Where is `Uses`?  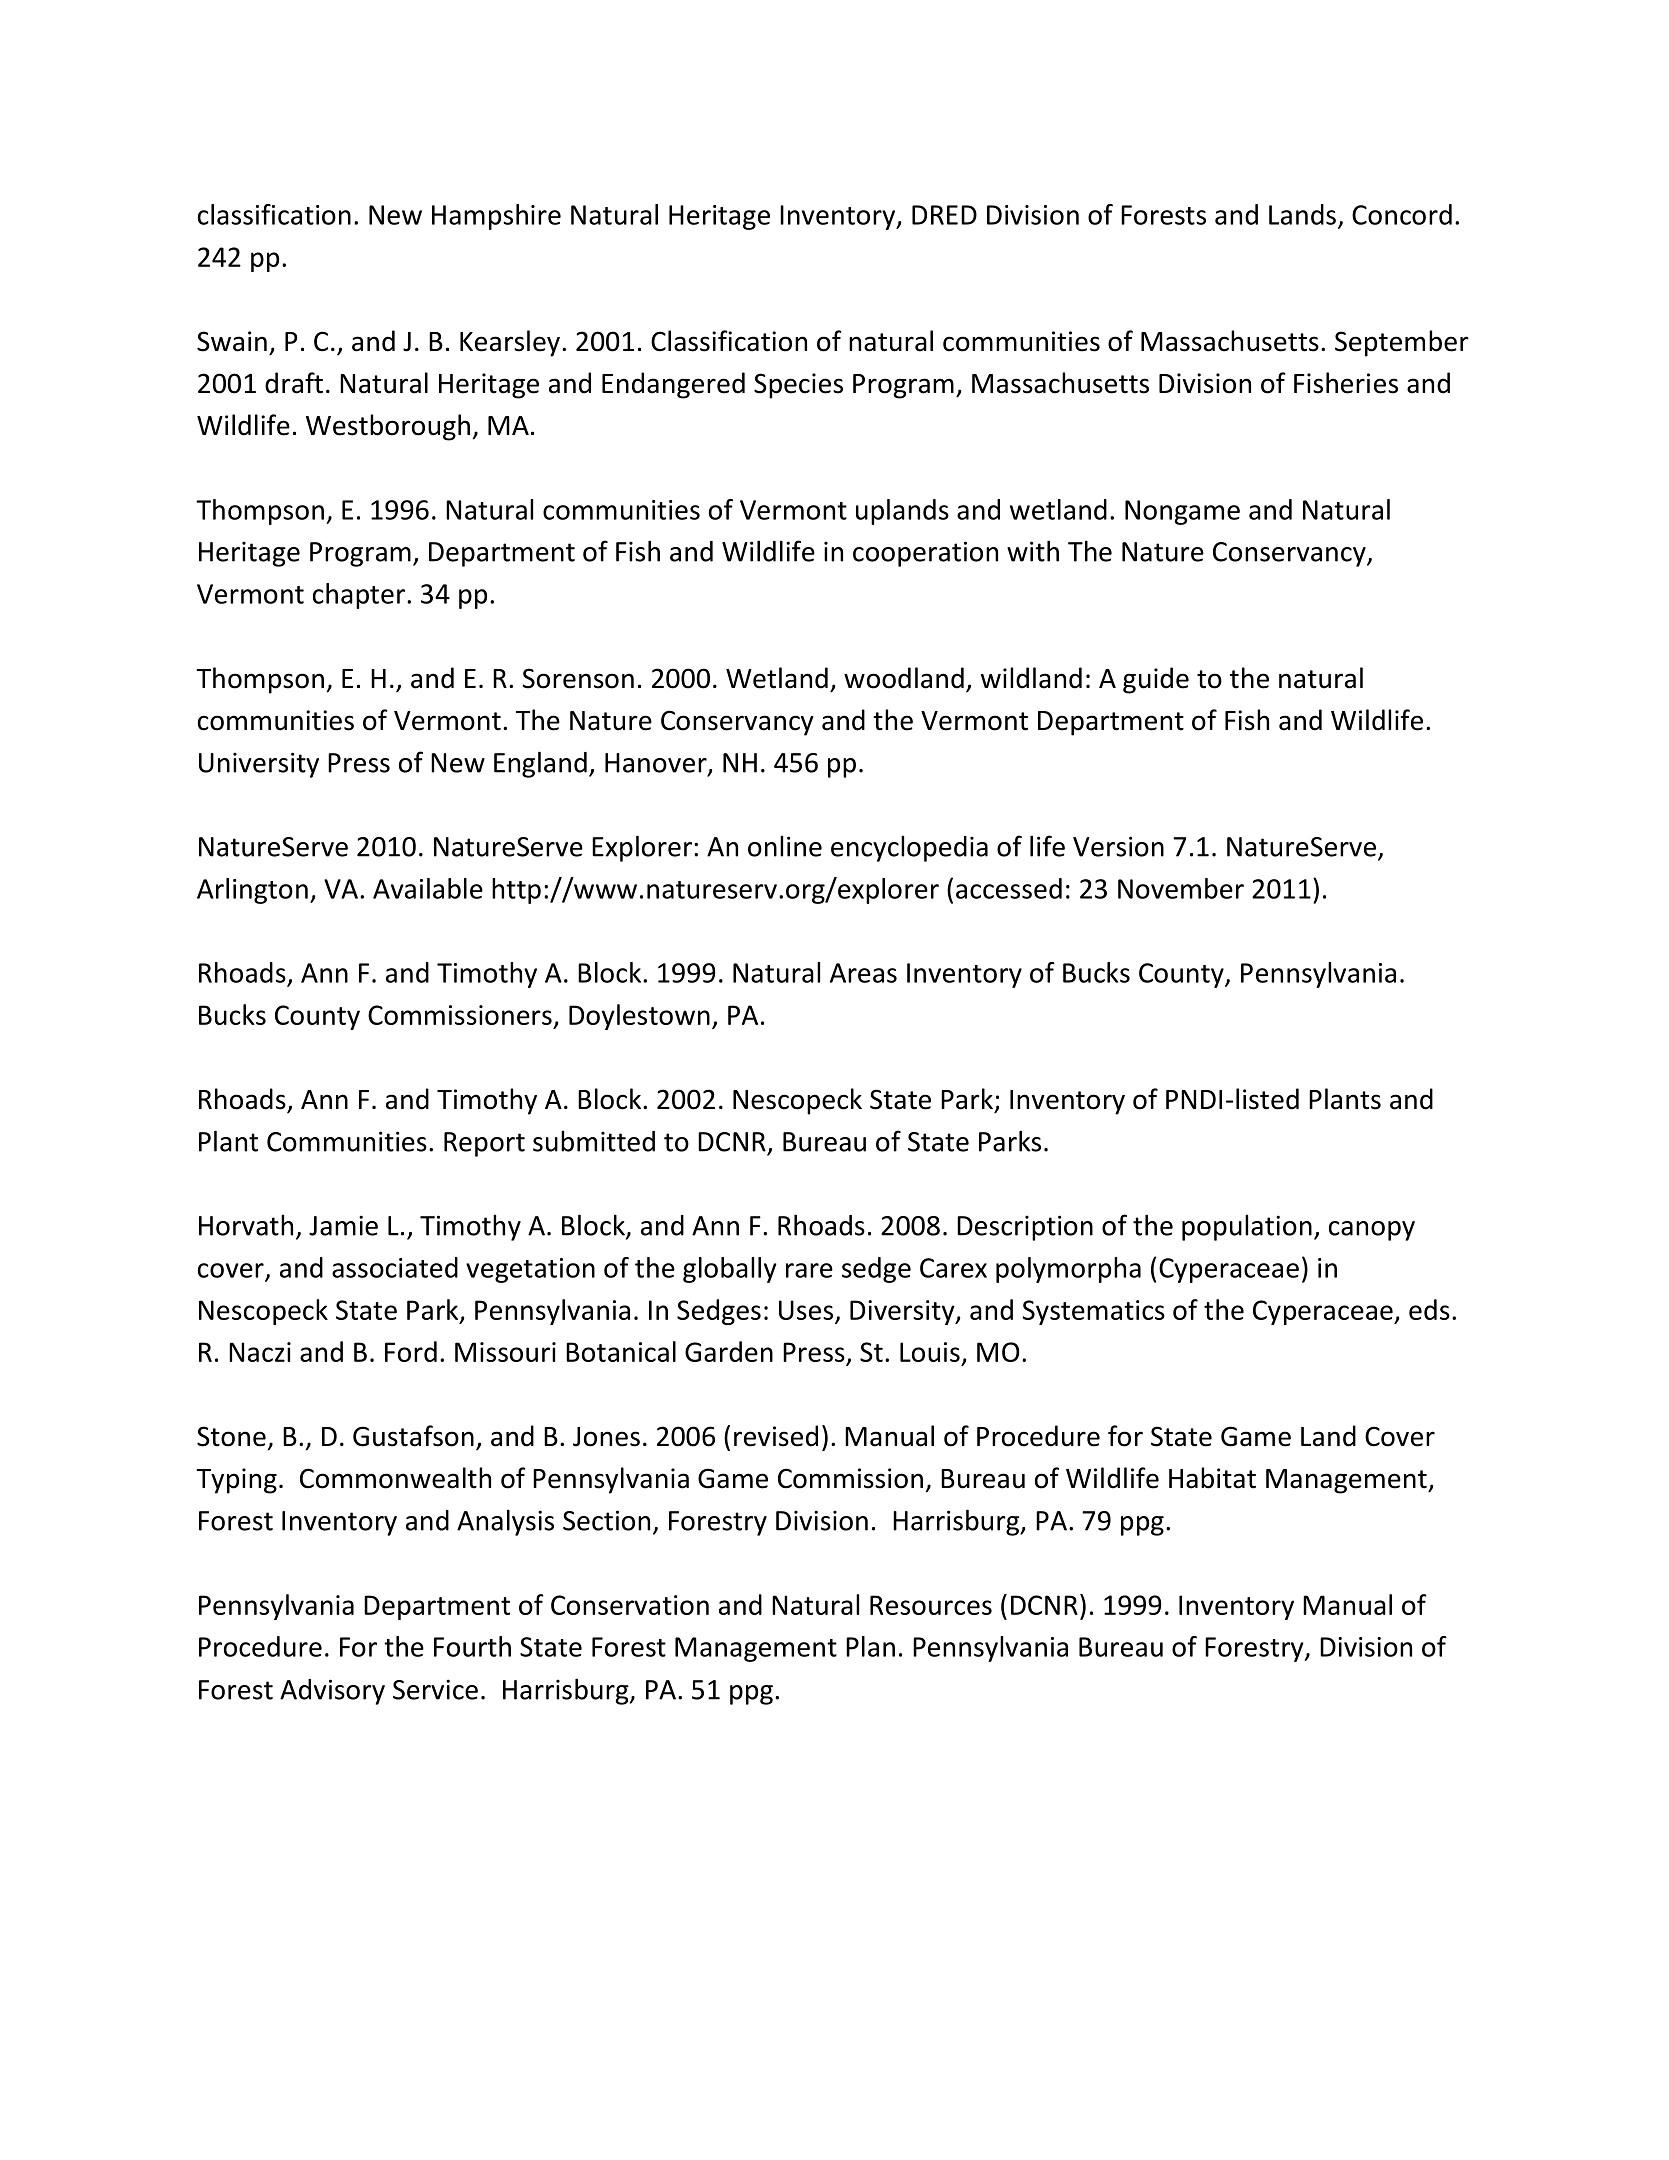 Uses is located at coordinates (806, 1310).
